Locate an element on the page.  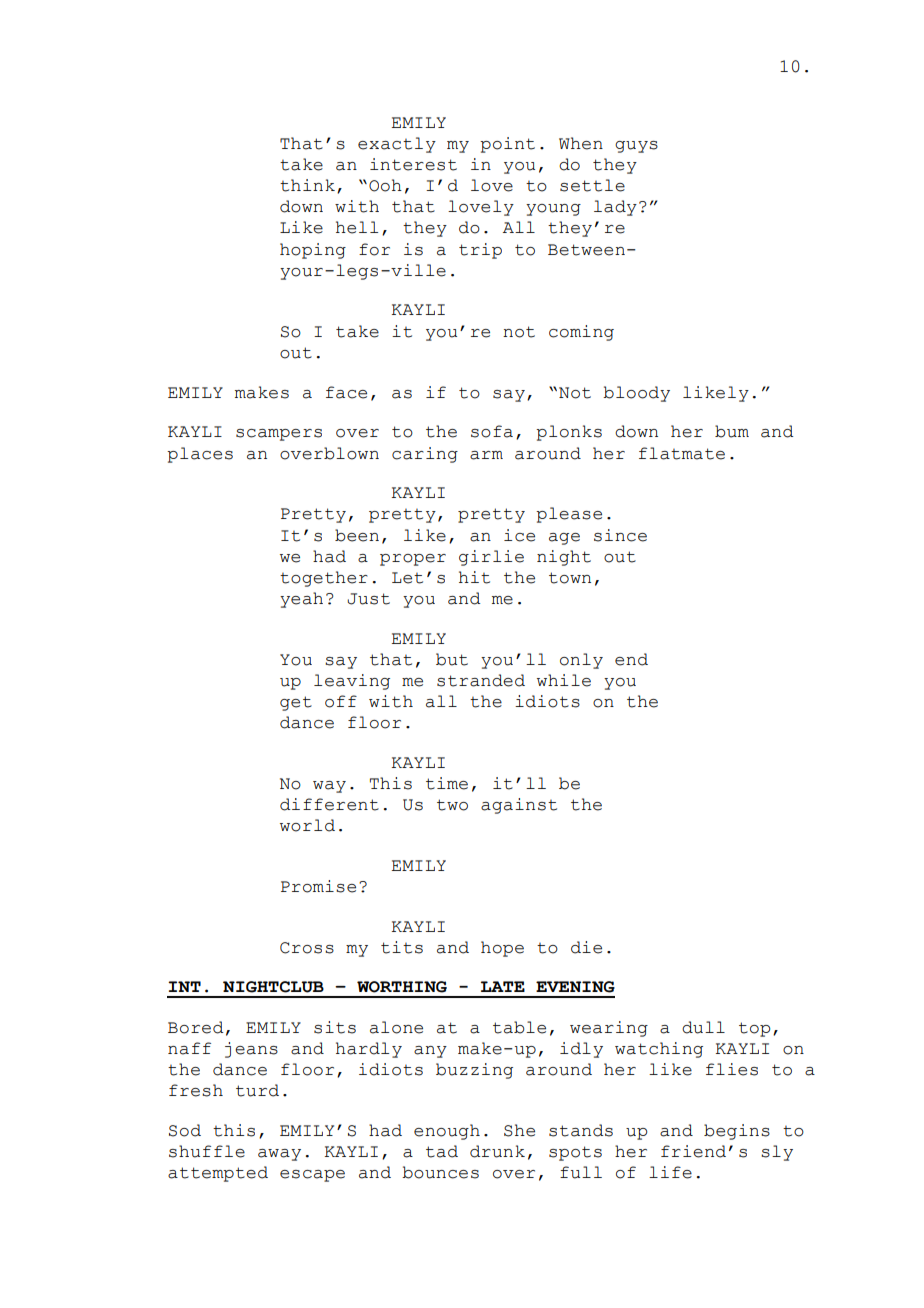
think is located at coordinates (307, 185).
